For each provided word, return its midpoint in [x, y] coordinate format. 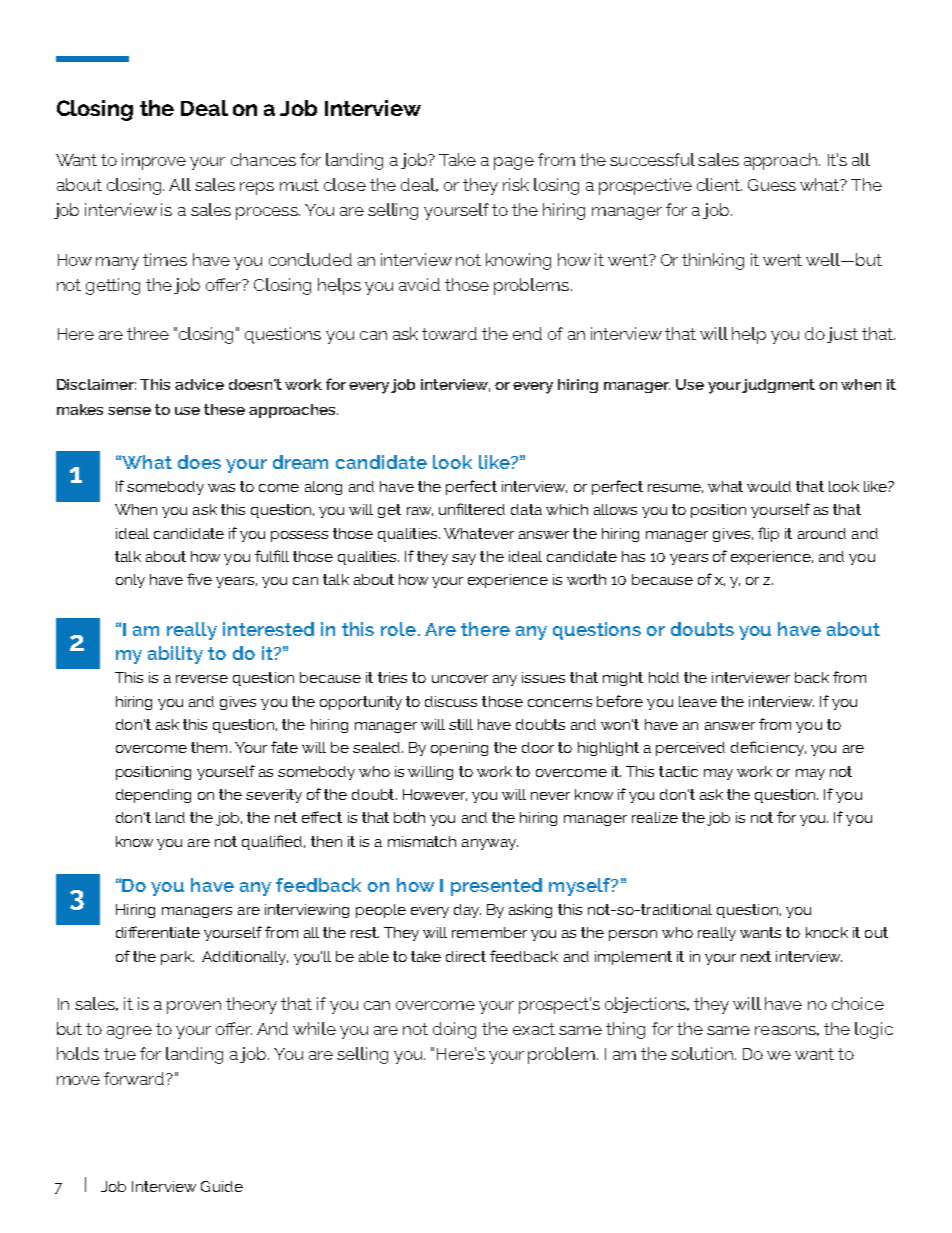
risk [516, 184]
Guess [772, 185]
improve [154, 161]
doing [454, 1030]
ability [175, 655]
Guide [222, 1186]
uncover [460, 679]
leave [698, 701]
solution [703, 1053]
